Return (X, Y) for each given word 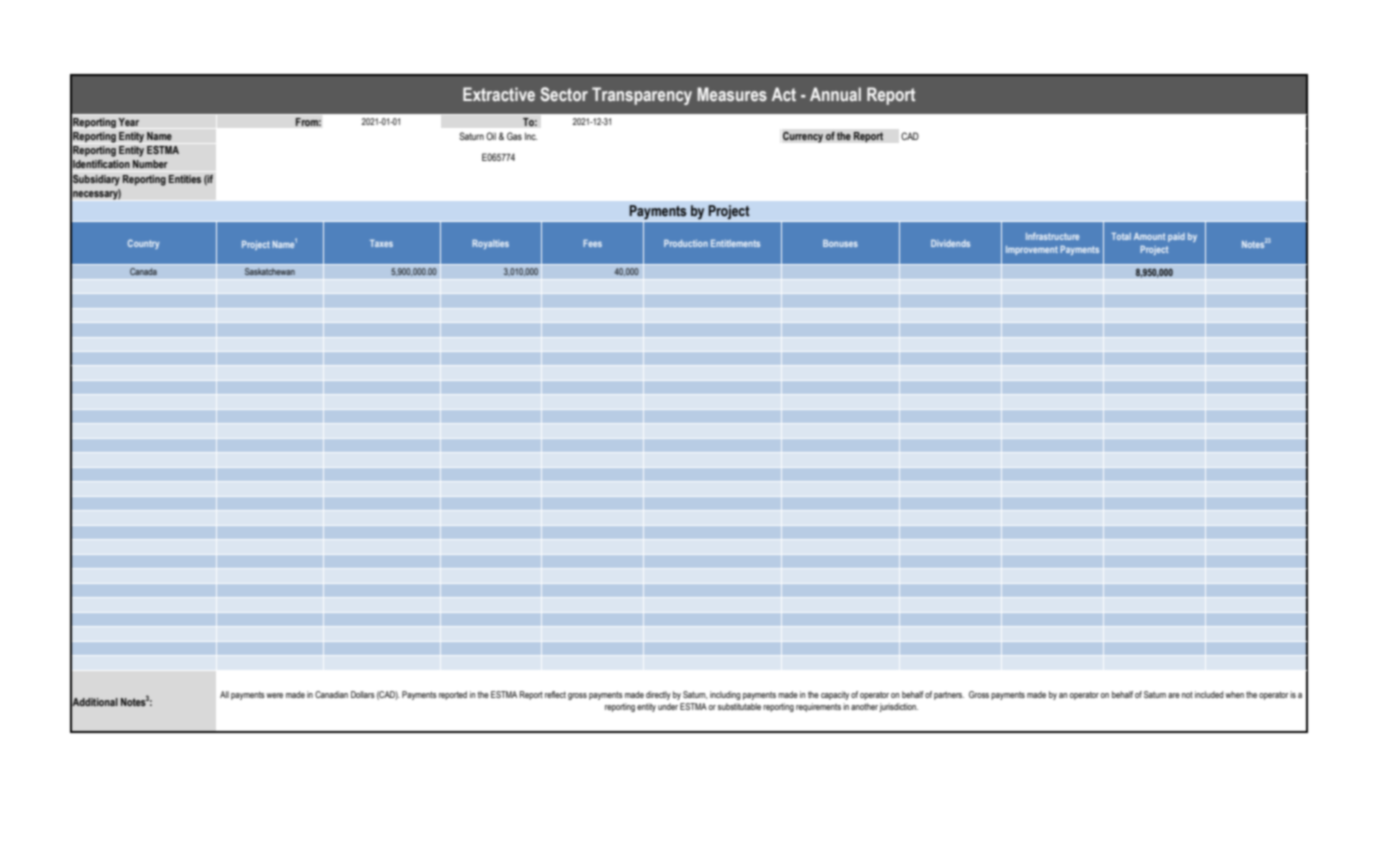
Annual (835, 94)
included (1209, 694)
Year (128, 122)
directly (658, 695)
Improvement (1032, 250)
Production (686, 243)
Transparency (642, 96)
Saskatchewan (270, 272)
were (274, 695)
